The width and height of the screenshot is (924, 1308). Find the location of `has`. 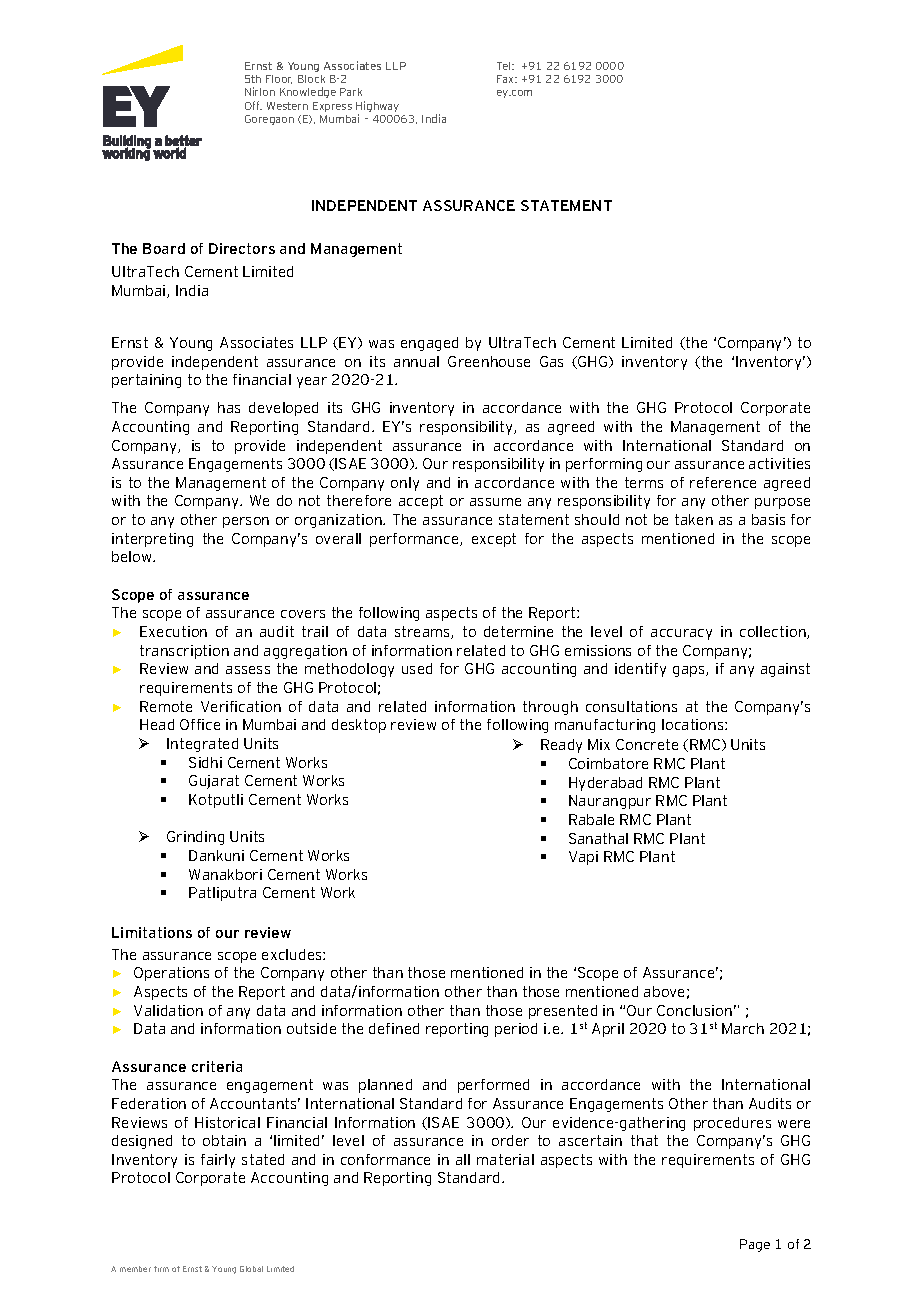

has is located at coordinates (229, 407).
